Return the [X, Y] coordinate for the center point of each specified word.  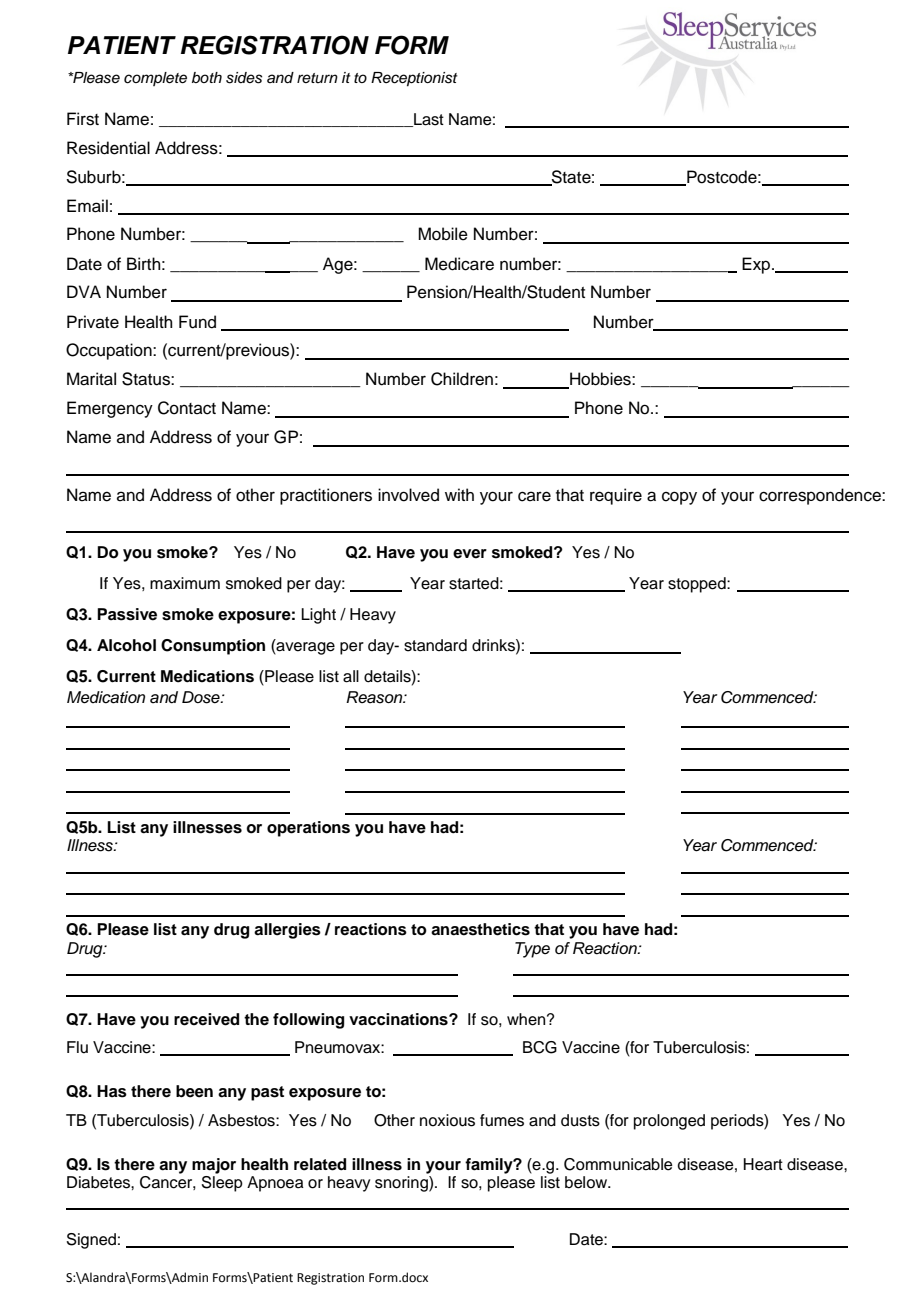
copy [679, 498]
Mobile [443, 234]
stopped [698, 585]
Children [462, 379]
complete [155, 79]
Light [318, 616]
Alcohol [126, 645]
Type [532, 950]
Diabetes [99, 1182]
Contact [187, 408]
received [206, 1019]
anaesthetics [480, 929]
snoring [402, 1184]
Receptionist [414, 79]
